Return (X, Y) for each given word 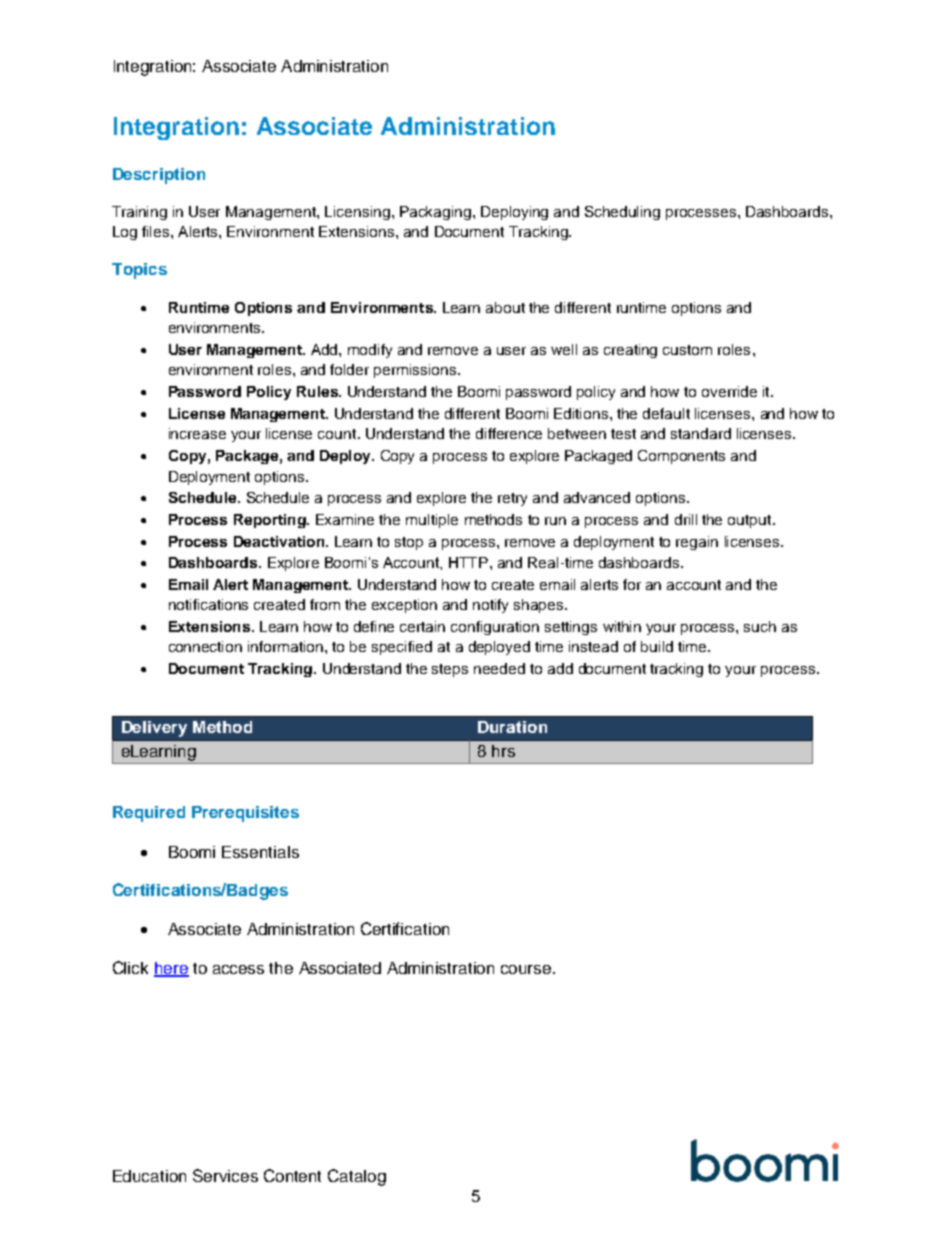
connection (205, 646)
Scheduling (622, 213)
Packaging (437, 213)
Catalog (357, 1177)
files (157, 231)
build (657, 646)
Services (225, 1175)
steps (450, 670)
